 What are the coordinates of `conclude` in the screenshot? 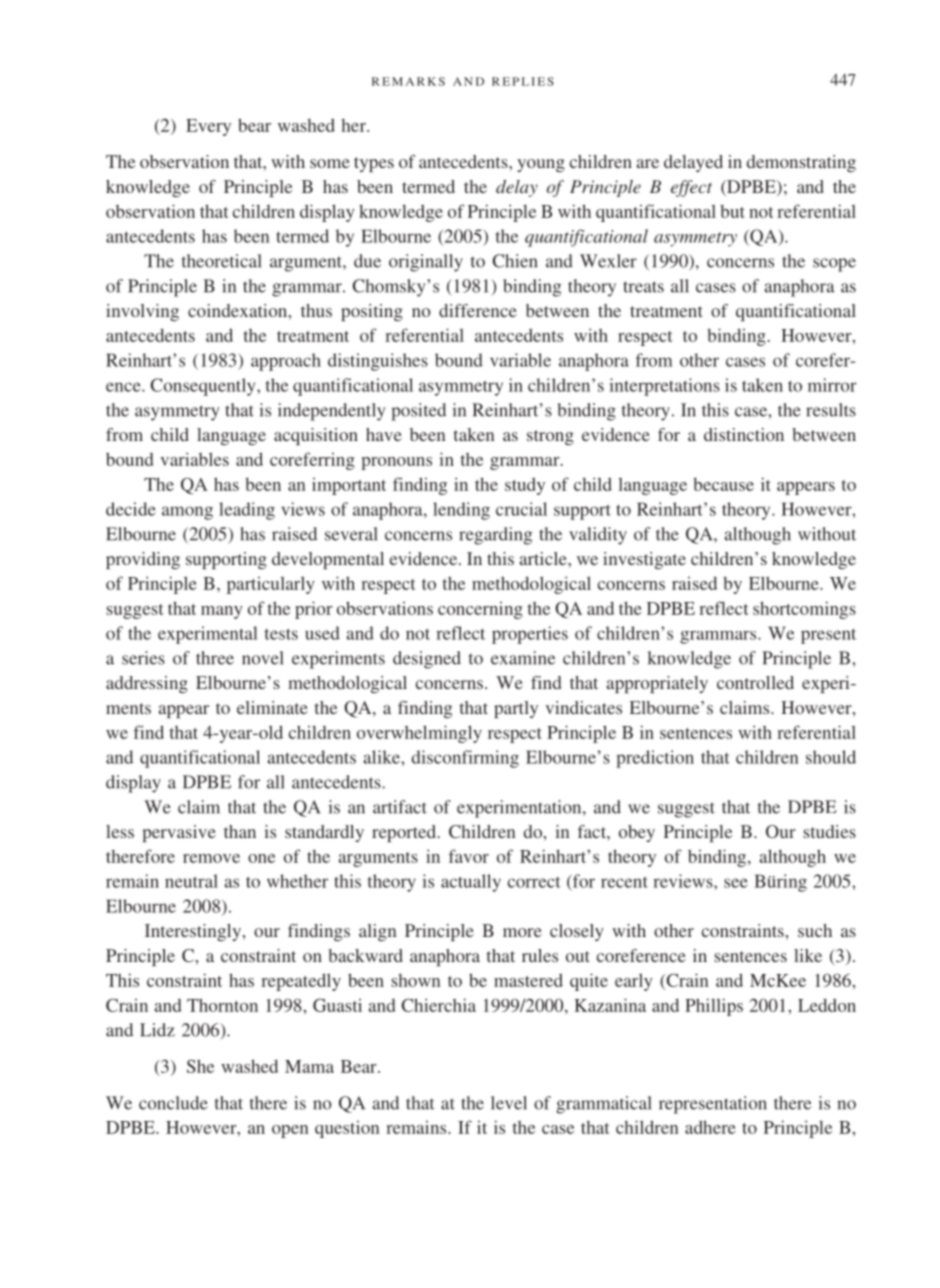 It's located at (173, 1103).
